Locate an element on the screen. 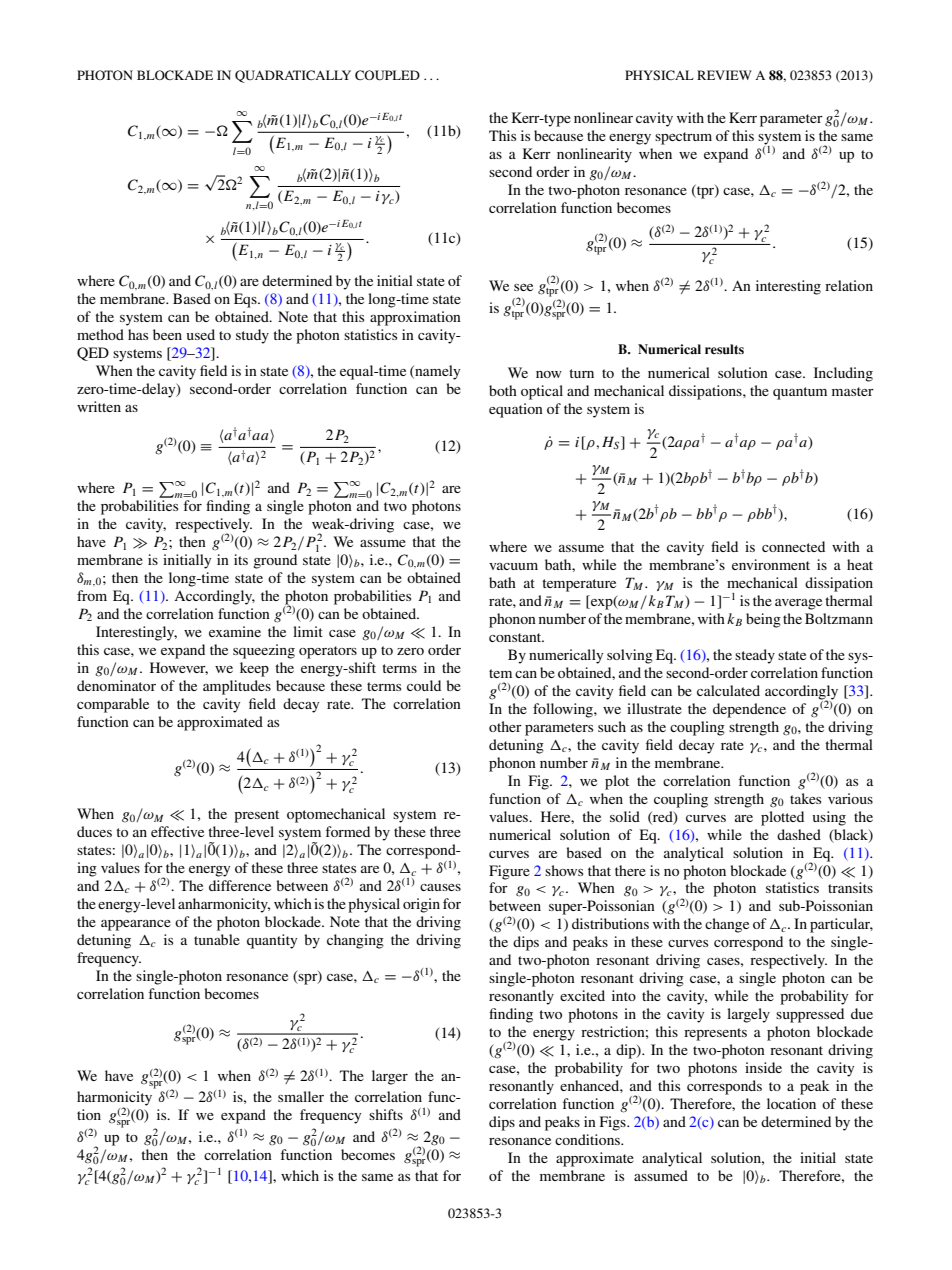 The image size is (952, 1270). examine is located at coordinates (235, 631).
